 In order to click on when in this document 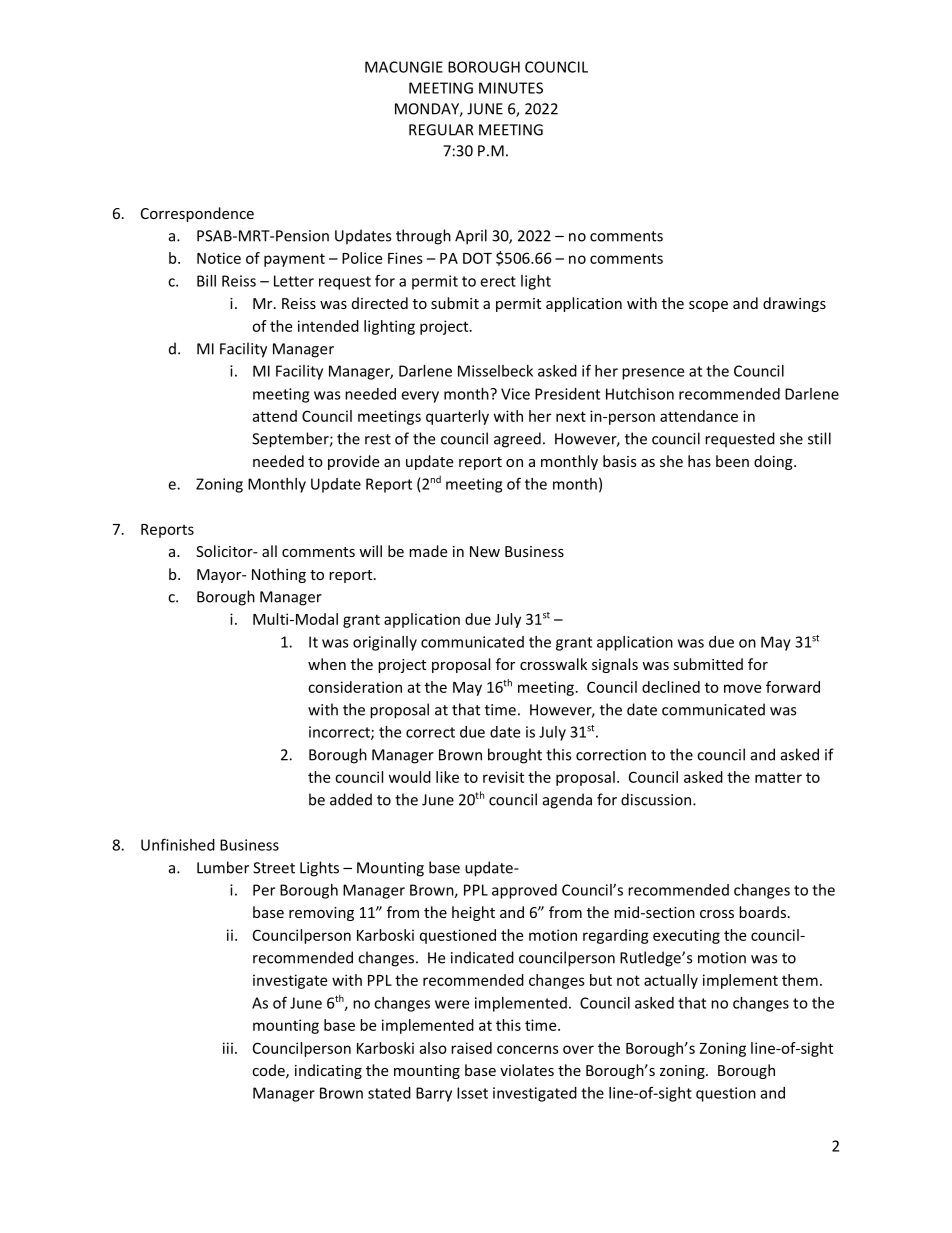, I will do `click(327, 664)`.
